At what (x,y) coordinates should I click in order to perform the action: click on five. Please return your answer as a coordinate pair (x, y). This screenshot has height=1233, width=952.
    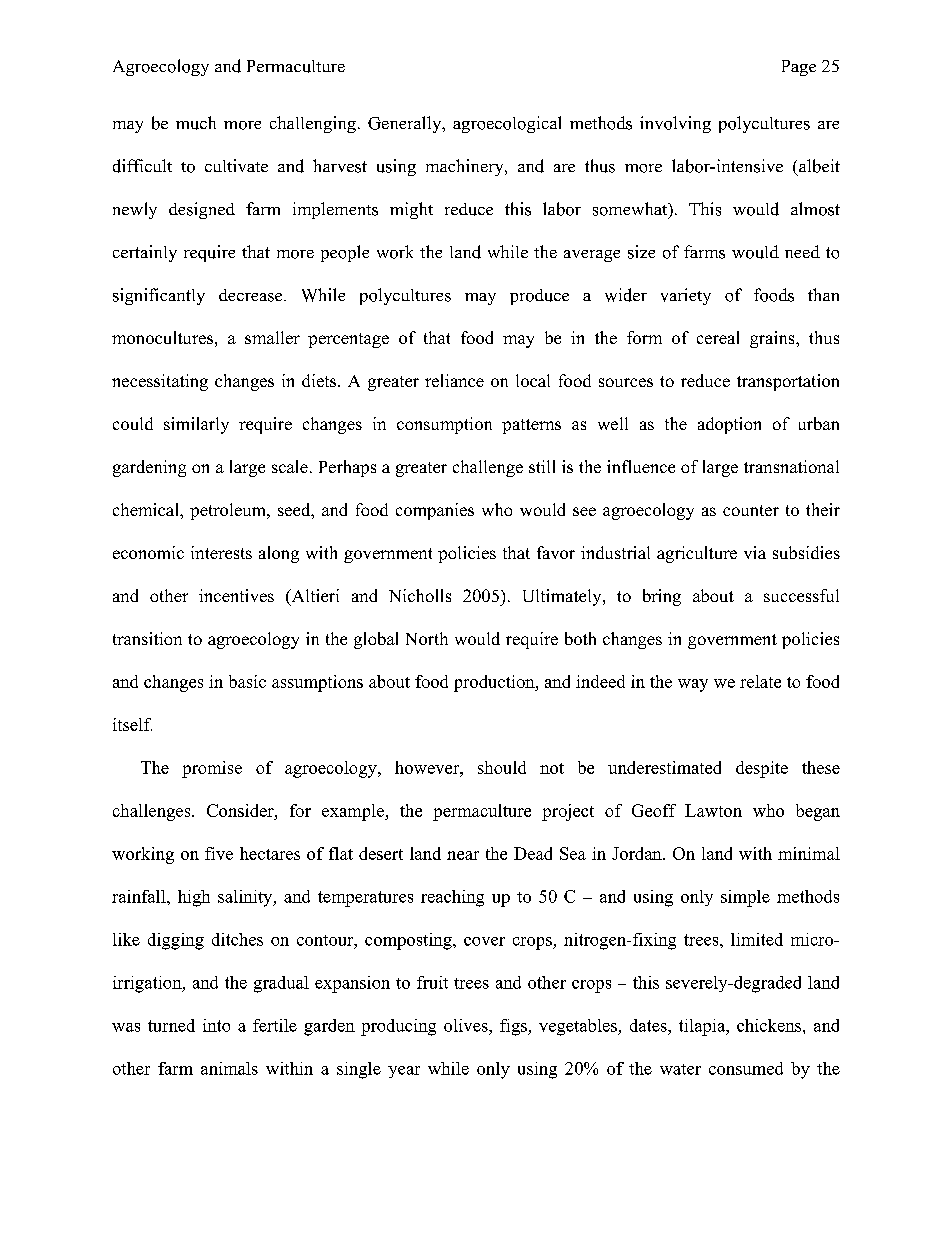
    Looking at the image, I should click on (219, 853).
